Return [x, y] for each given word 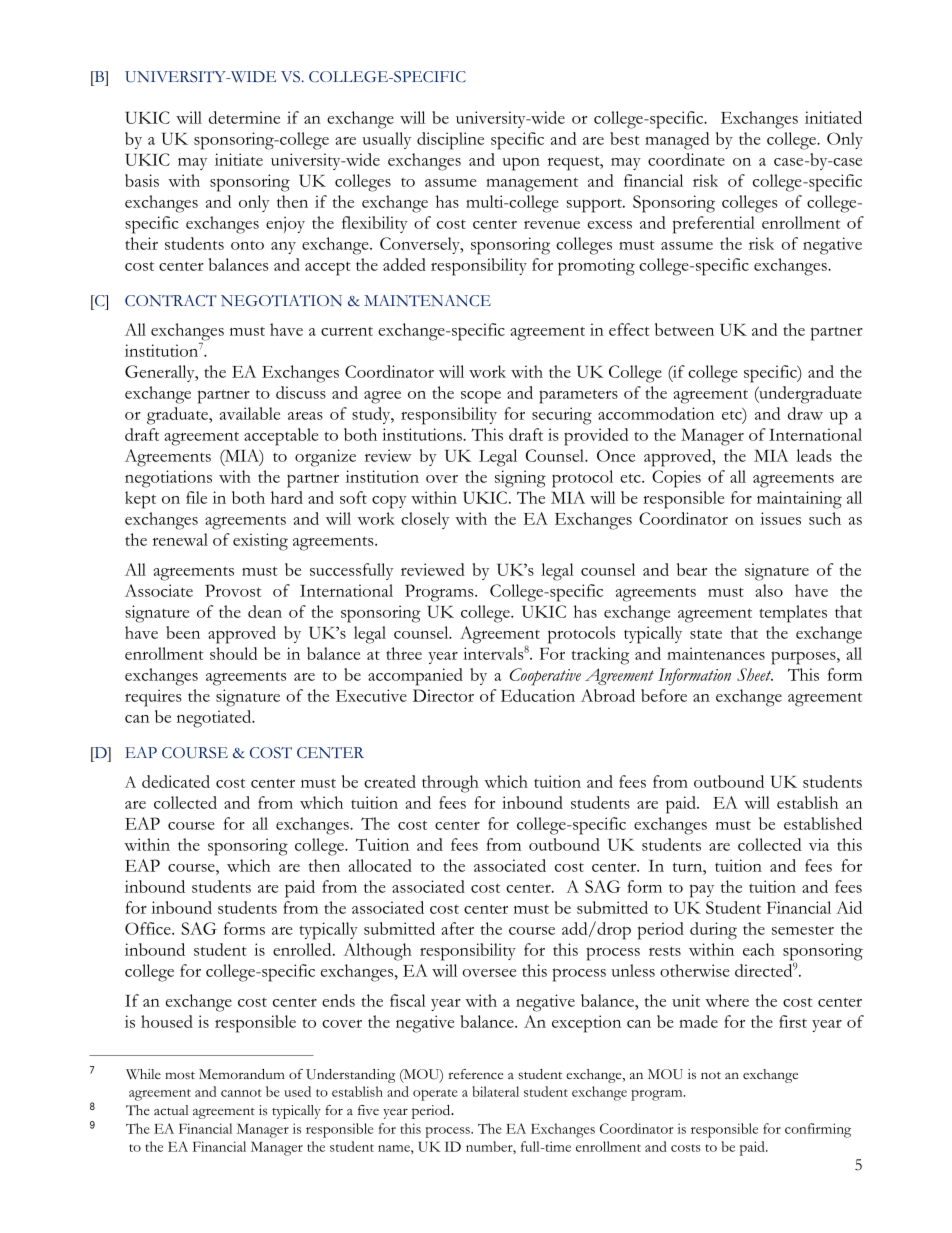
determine [244, 117]
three [404, 653]
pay [702, 891]
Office [149, 928]
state [706, 634]
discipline [450, 141]
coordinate [686, 159]
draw [805, 413]
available [250, 413]
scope [481, 397]
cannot [241, 1093]
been [183, 632]
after [457, 928]
